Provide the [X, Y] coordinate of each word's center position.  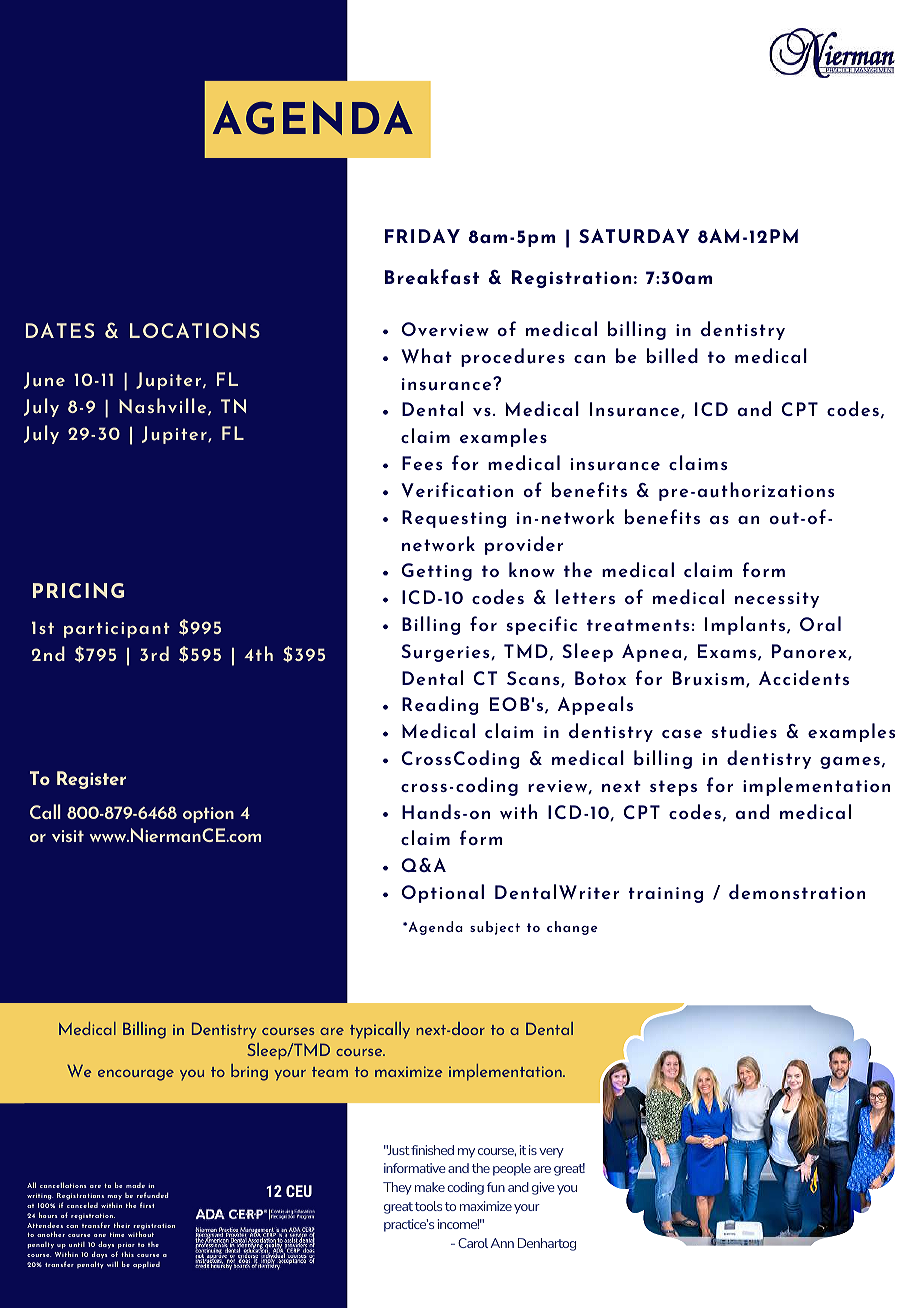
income [458, 1224]
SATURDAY [634, 236]
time [117, 1234]
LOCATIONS [195, 330]
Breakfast [432, 276]
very [551, 1153]
